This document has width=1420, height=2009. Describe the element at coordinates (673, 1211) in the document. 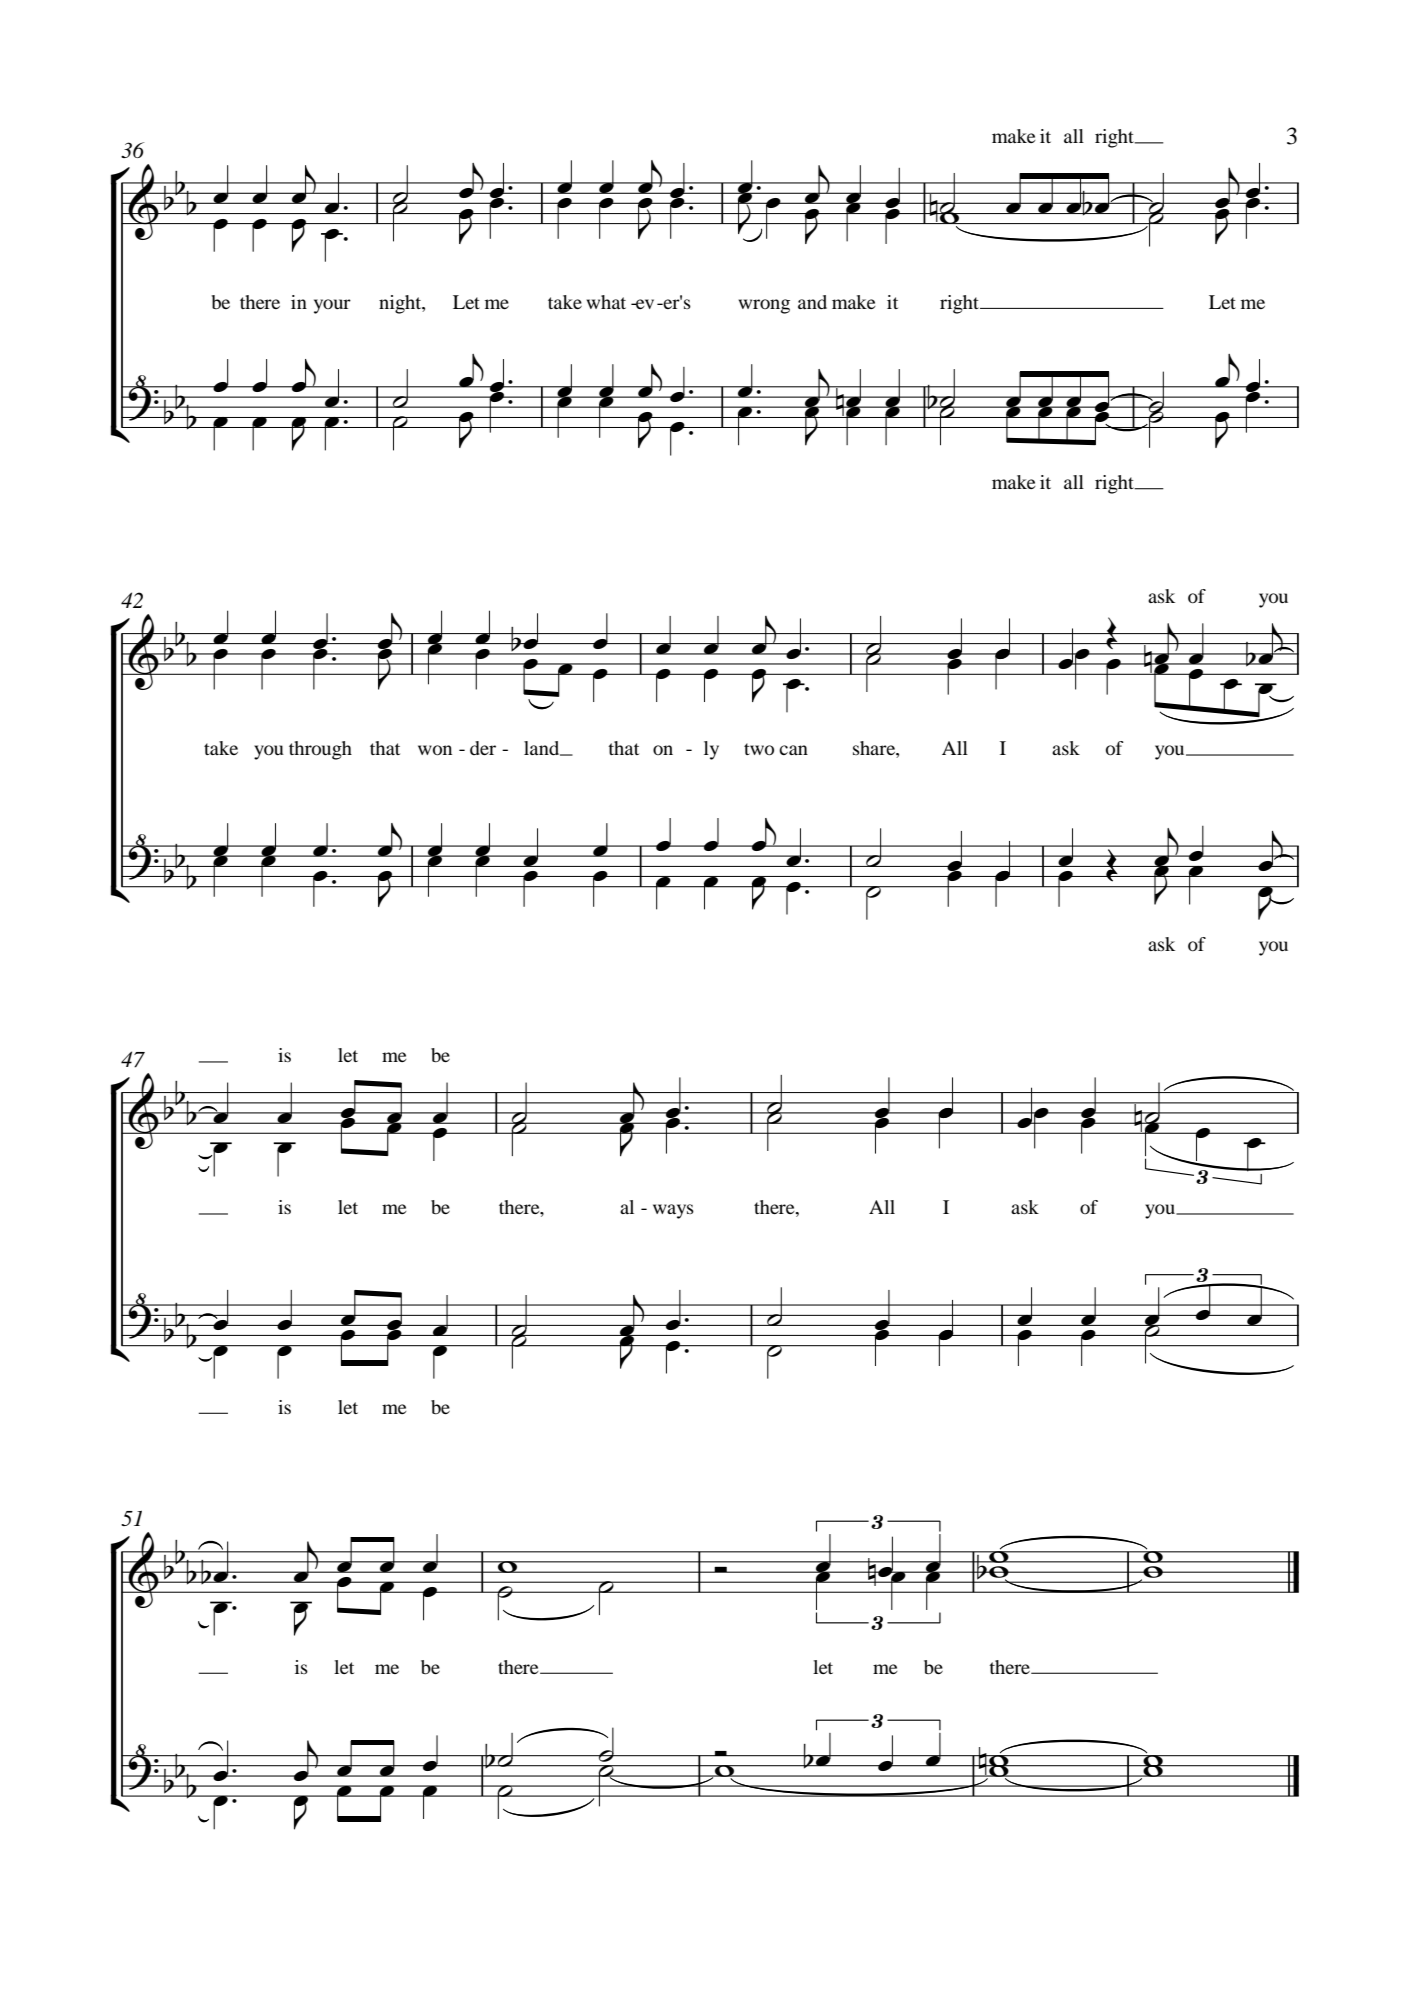

I see `ways` at that location.
